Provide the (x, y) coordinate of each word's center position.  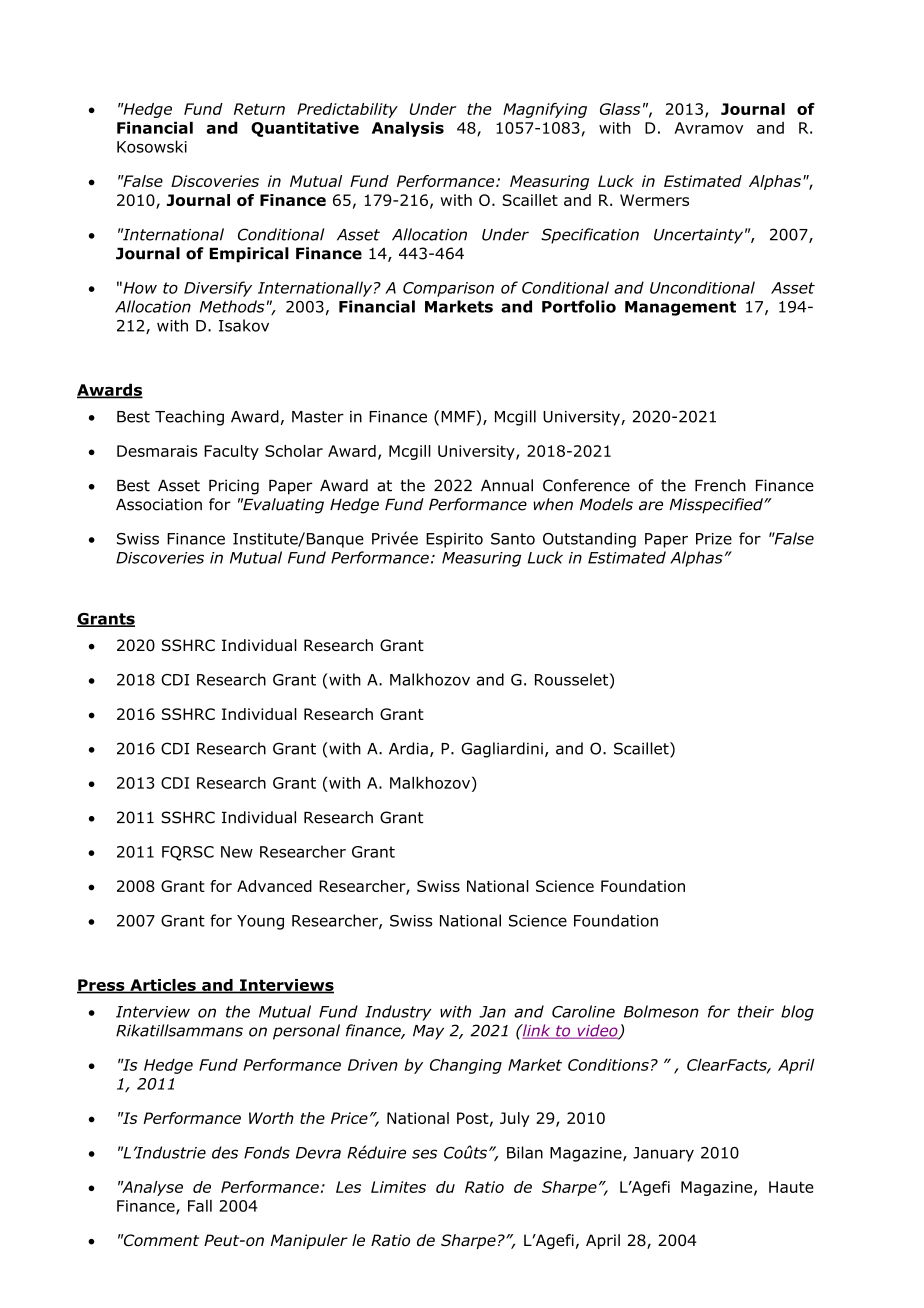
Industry (398, 1013)
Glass (620, 109)
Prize (714, 539)
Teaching (189, 418)
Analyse (151, 1188)
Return (259, 109)
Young (260, 922)
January (663, 1154)
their (756, 1011)
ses (424, 1154)
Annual (507, 485)
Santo (513, 539)
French (720, 485)
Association (159, 504)
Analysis (408, 129)
